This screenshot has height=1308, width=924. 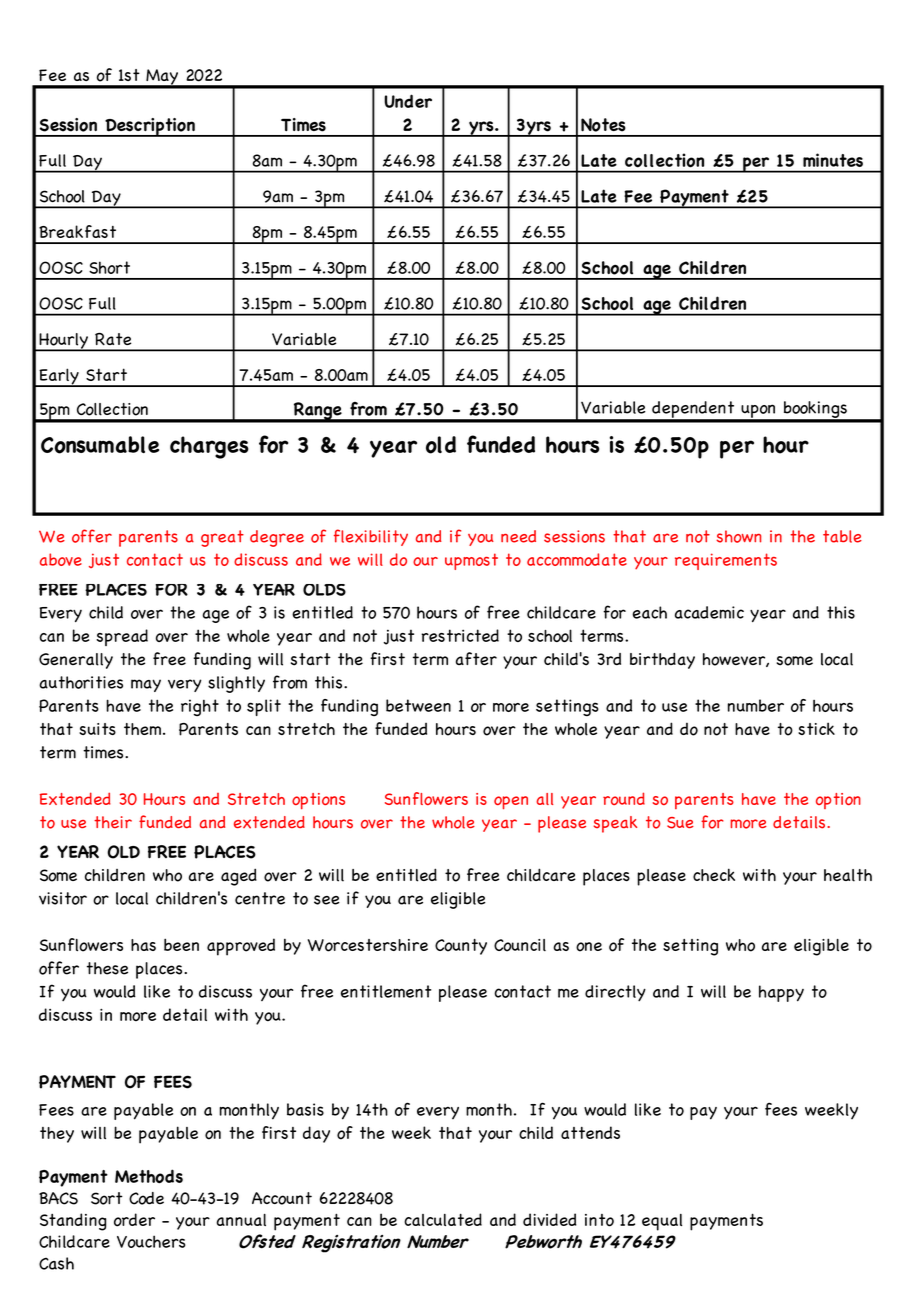 What do you see at coordinates (833, 160) in the screenshot?
I see `minutes` at bounding box center [833, 160].
